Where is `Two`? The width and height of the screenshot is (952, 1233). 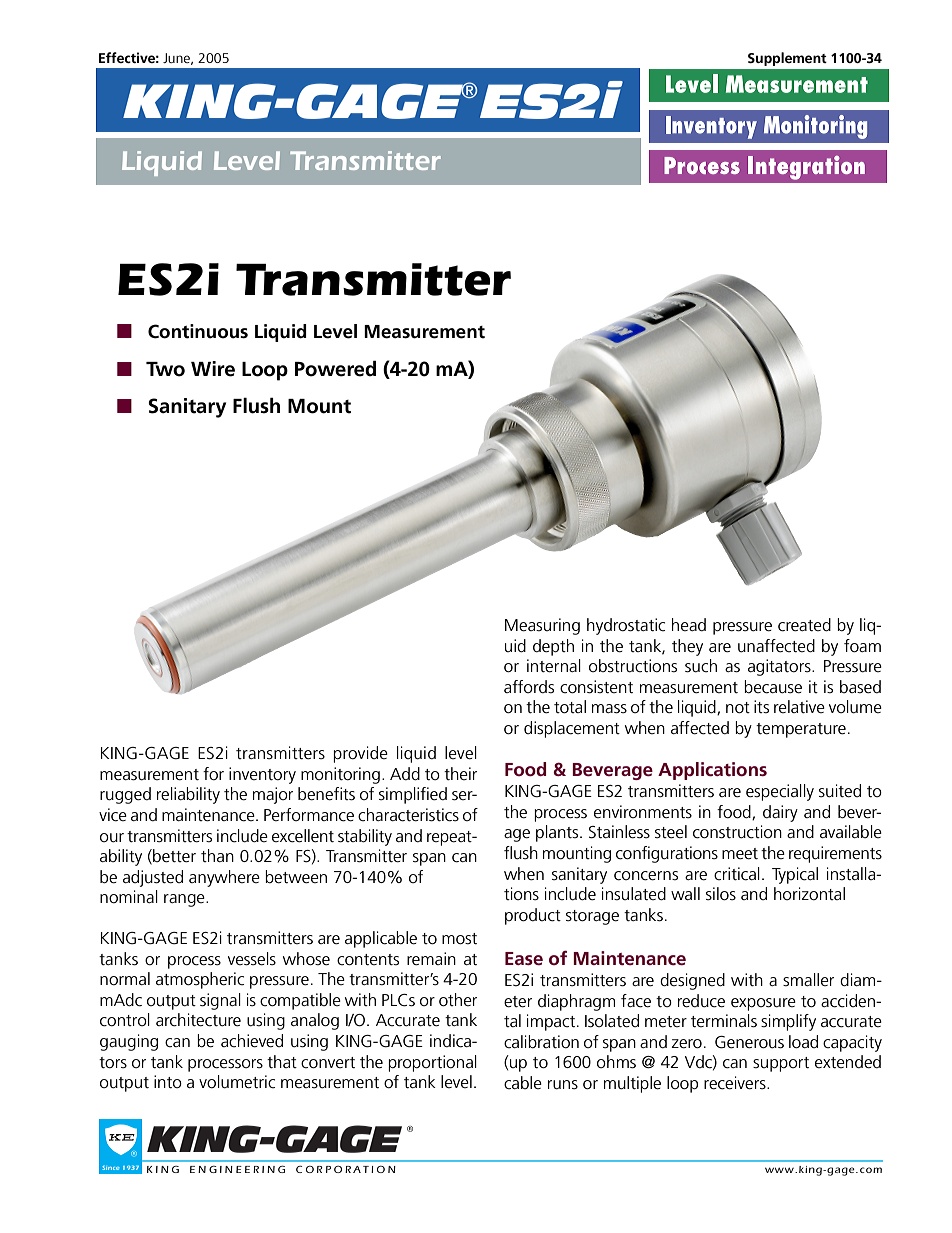 Two is located at coordinates (165, 369).
